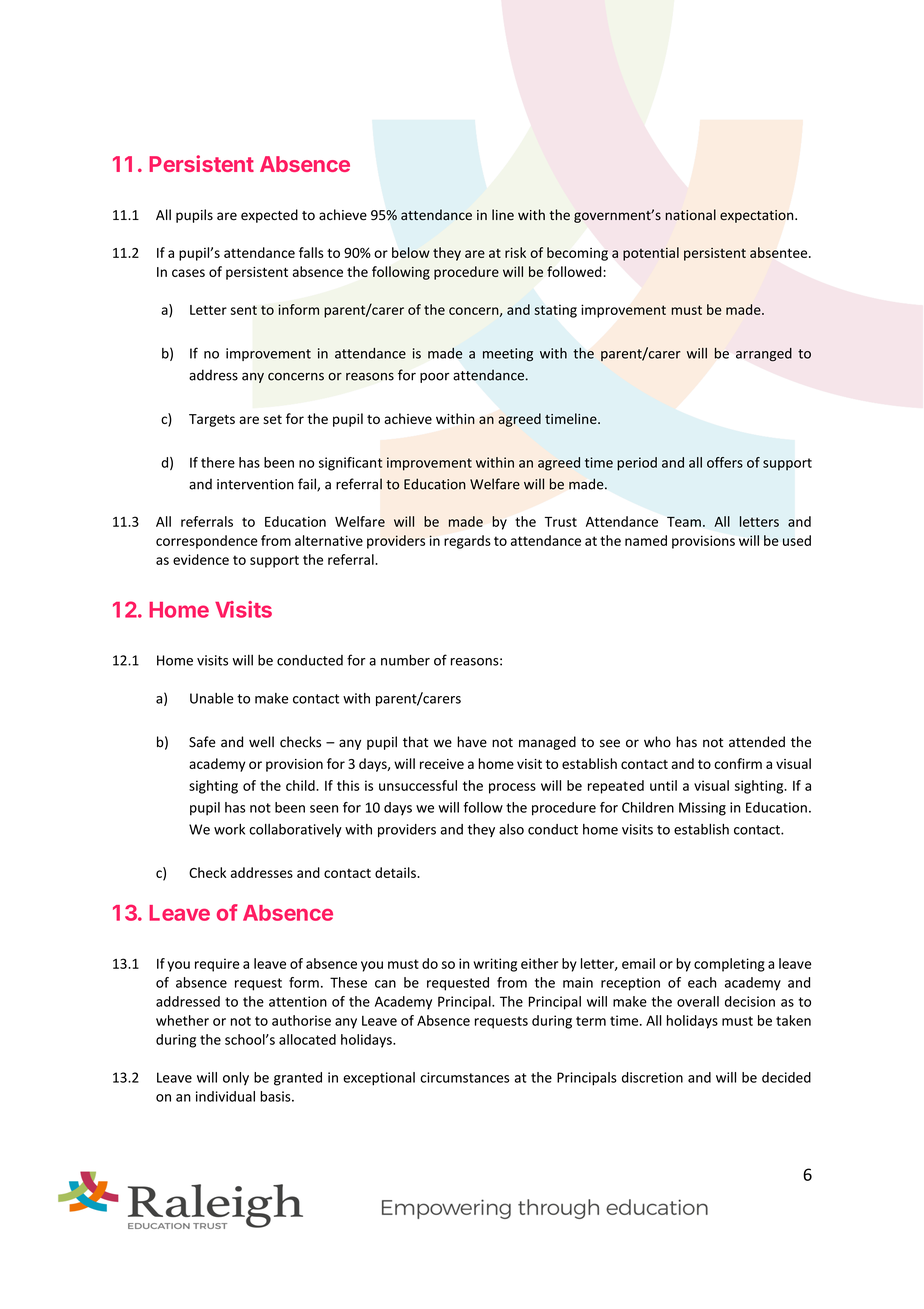 This screenshot has width=924, height=1309. I want to click on expectation, so click(758, 216).
